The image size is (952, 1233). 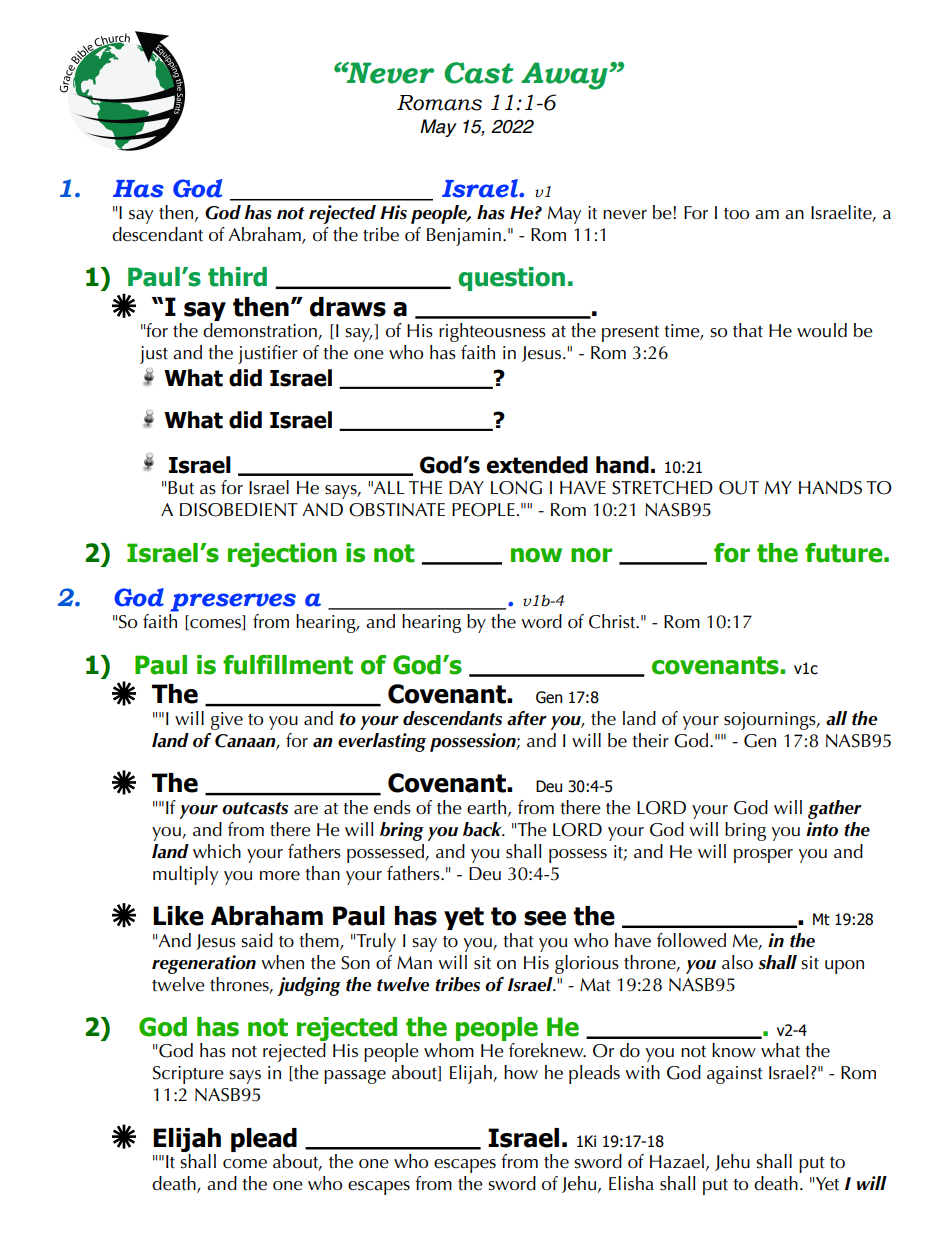 What do you see at coordinates (239, 510) in the image?
I see `DISOBEDIENT` at bounding box center [239, 510].
